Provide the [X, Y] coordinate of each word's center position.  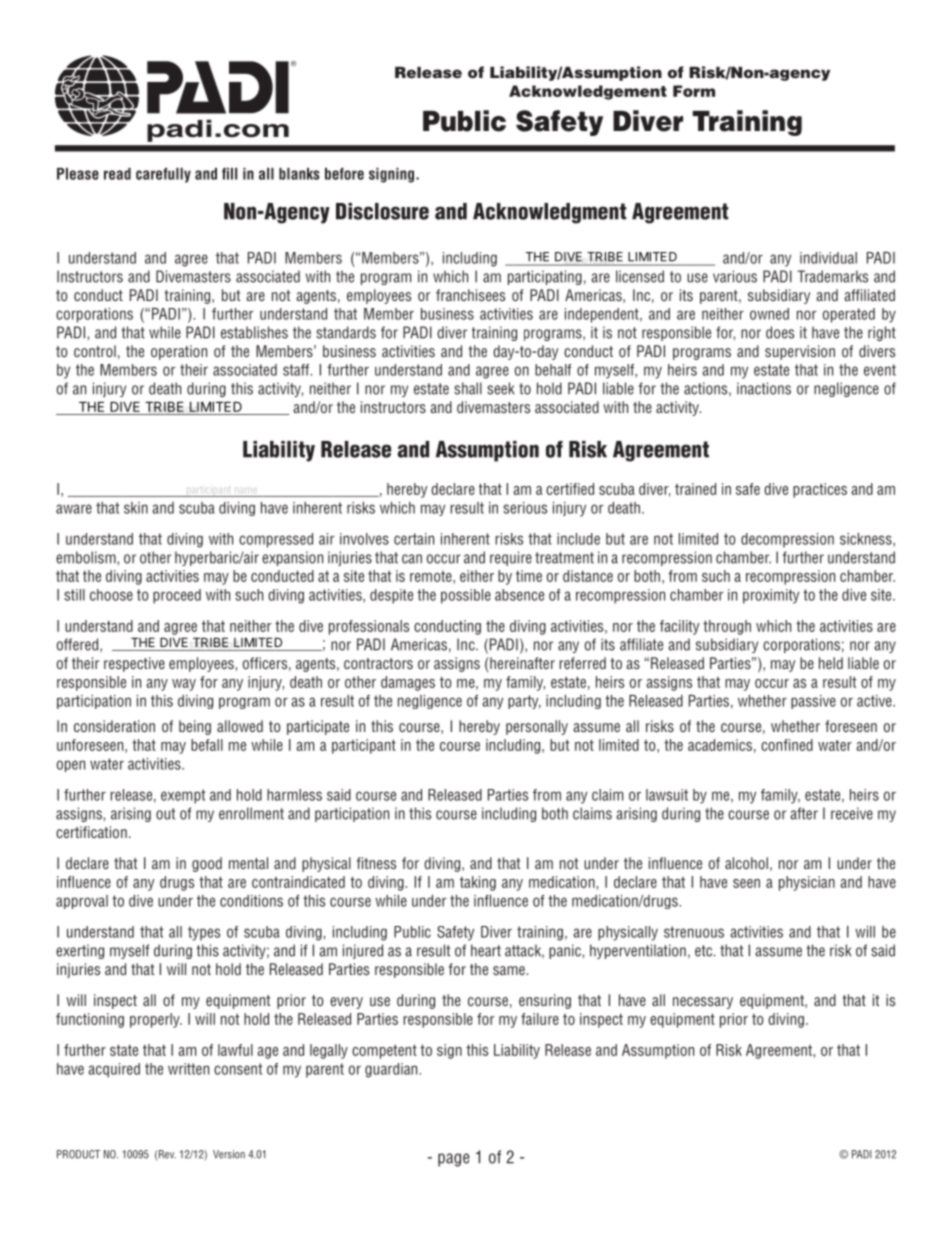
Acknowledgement [588, 92]
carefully [163, 175]
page [454, 1160]
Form [694, 91]
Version [229, 1154]
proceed [177, 596]
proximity [771, 596]
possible [466, 596]
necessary [703, 1003]
